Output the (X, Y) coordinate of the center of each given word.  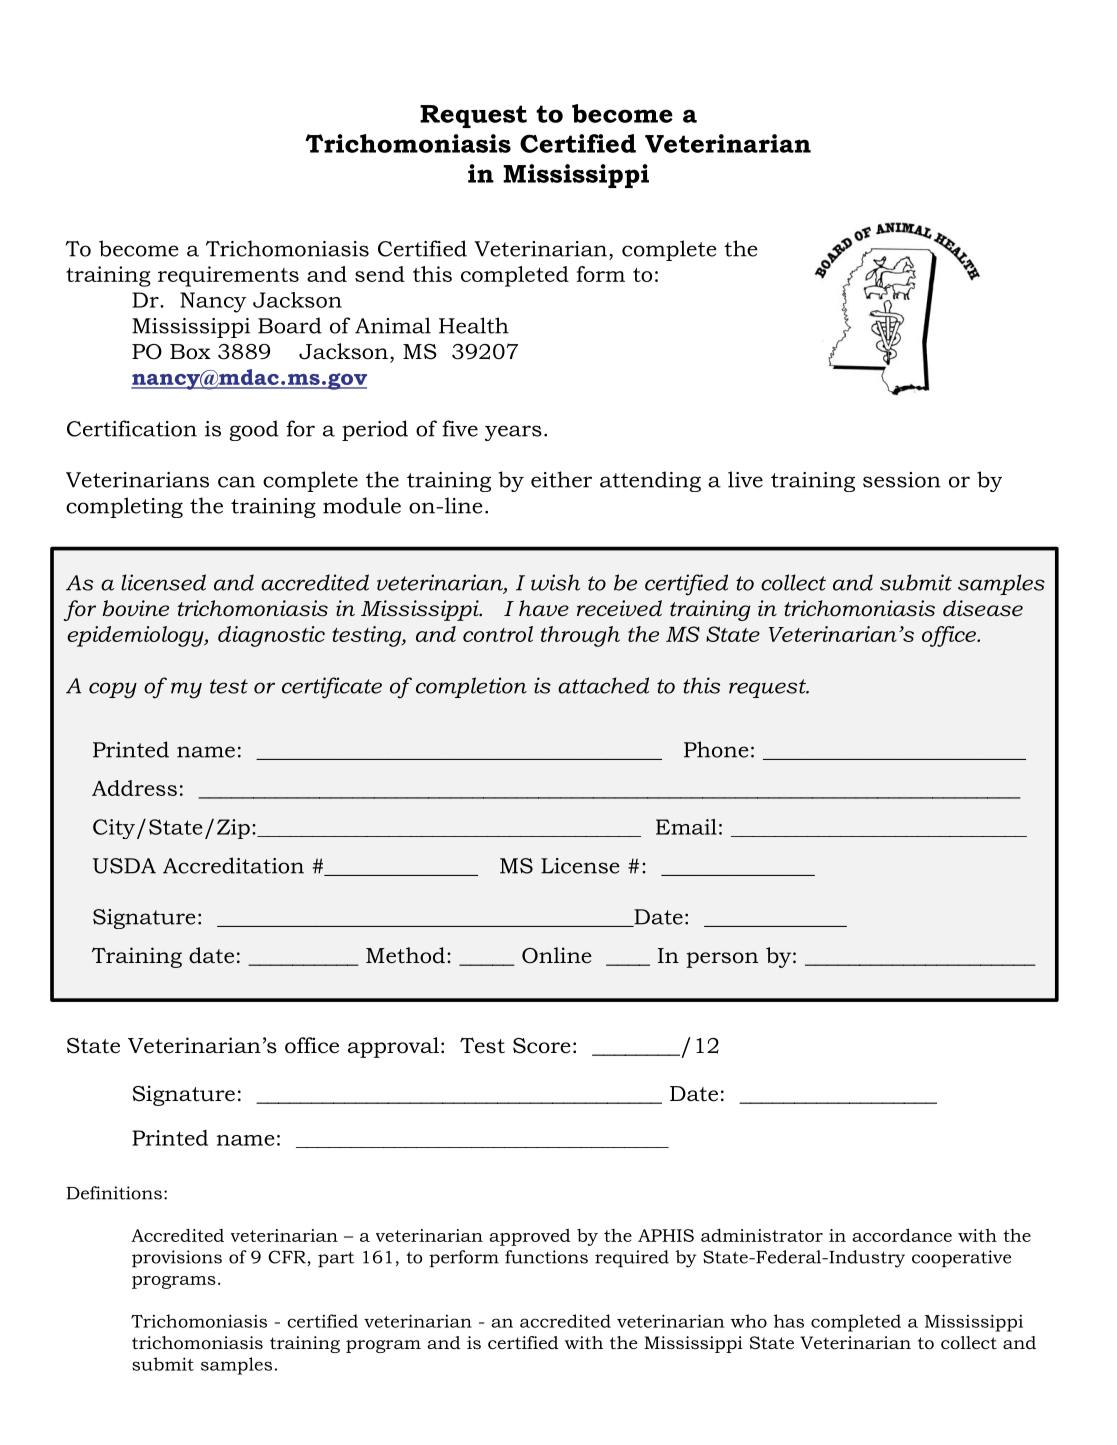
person (722, 960)
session (902, 480)
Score (542, 1046)
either (561, 479)
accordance (902, 1235)
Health (474, 325)
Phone (716, 749)
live (745, 479)
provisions (177, 1259)
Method (405, 955)
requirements (228, 276)
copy (113, 690)
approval (393, 1047)
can (236, 482)
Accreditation (233, 865)
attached (603, 685)
